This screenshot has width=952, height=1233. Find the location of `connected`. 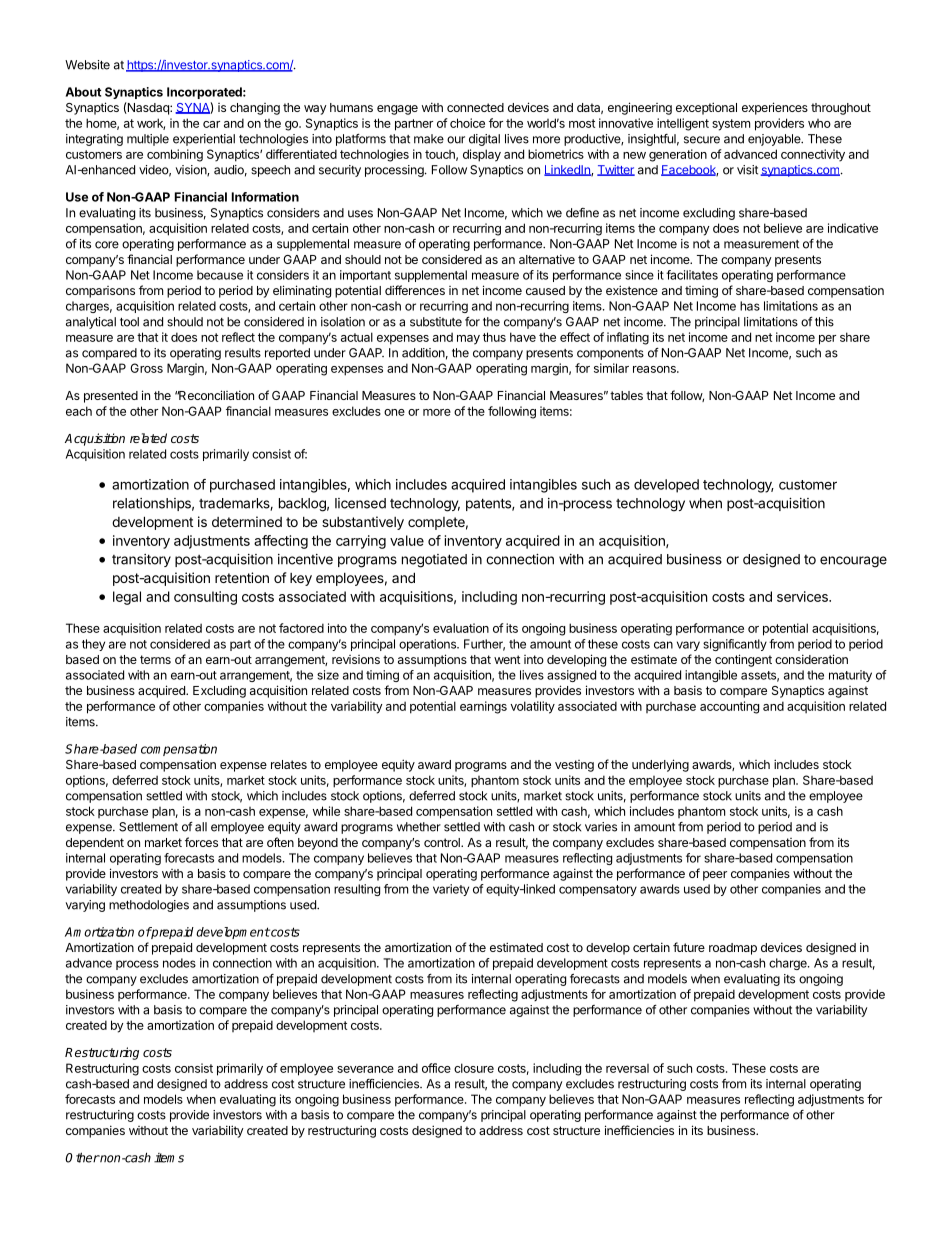

connected is located at coordinates (475, 107).
